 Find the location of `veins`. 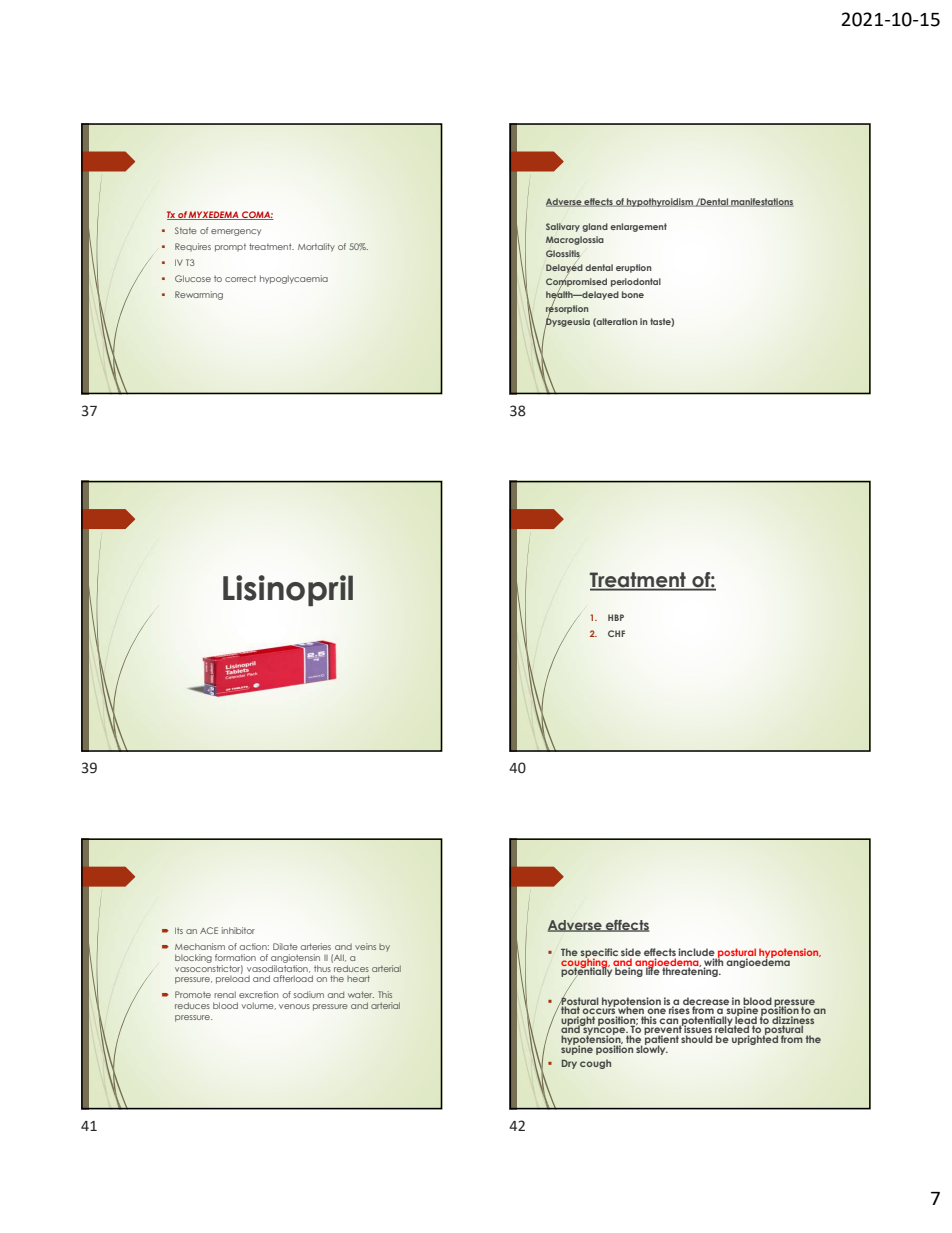

veins is located at coordinates (365, 946).
